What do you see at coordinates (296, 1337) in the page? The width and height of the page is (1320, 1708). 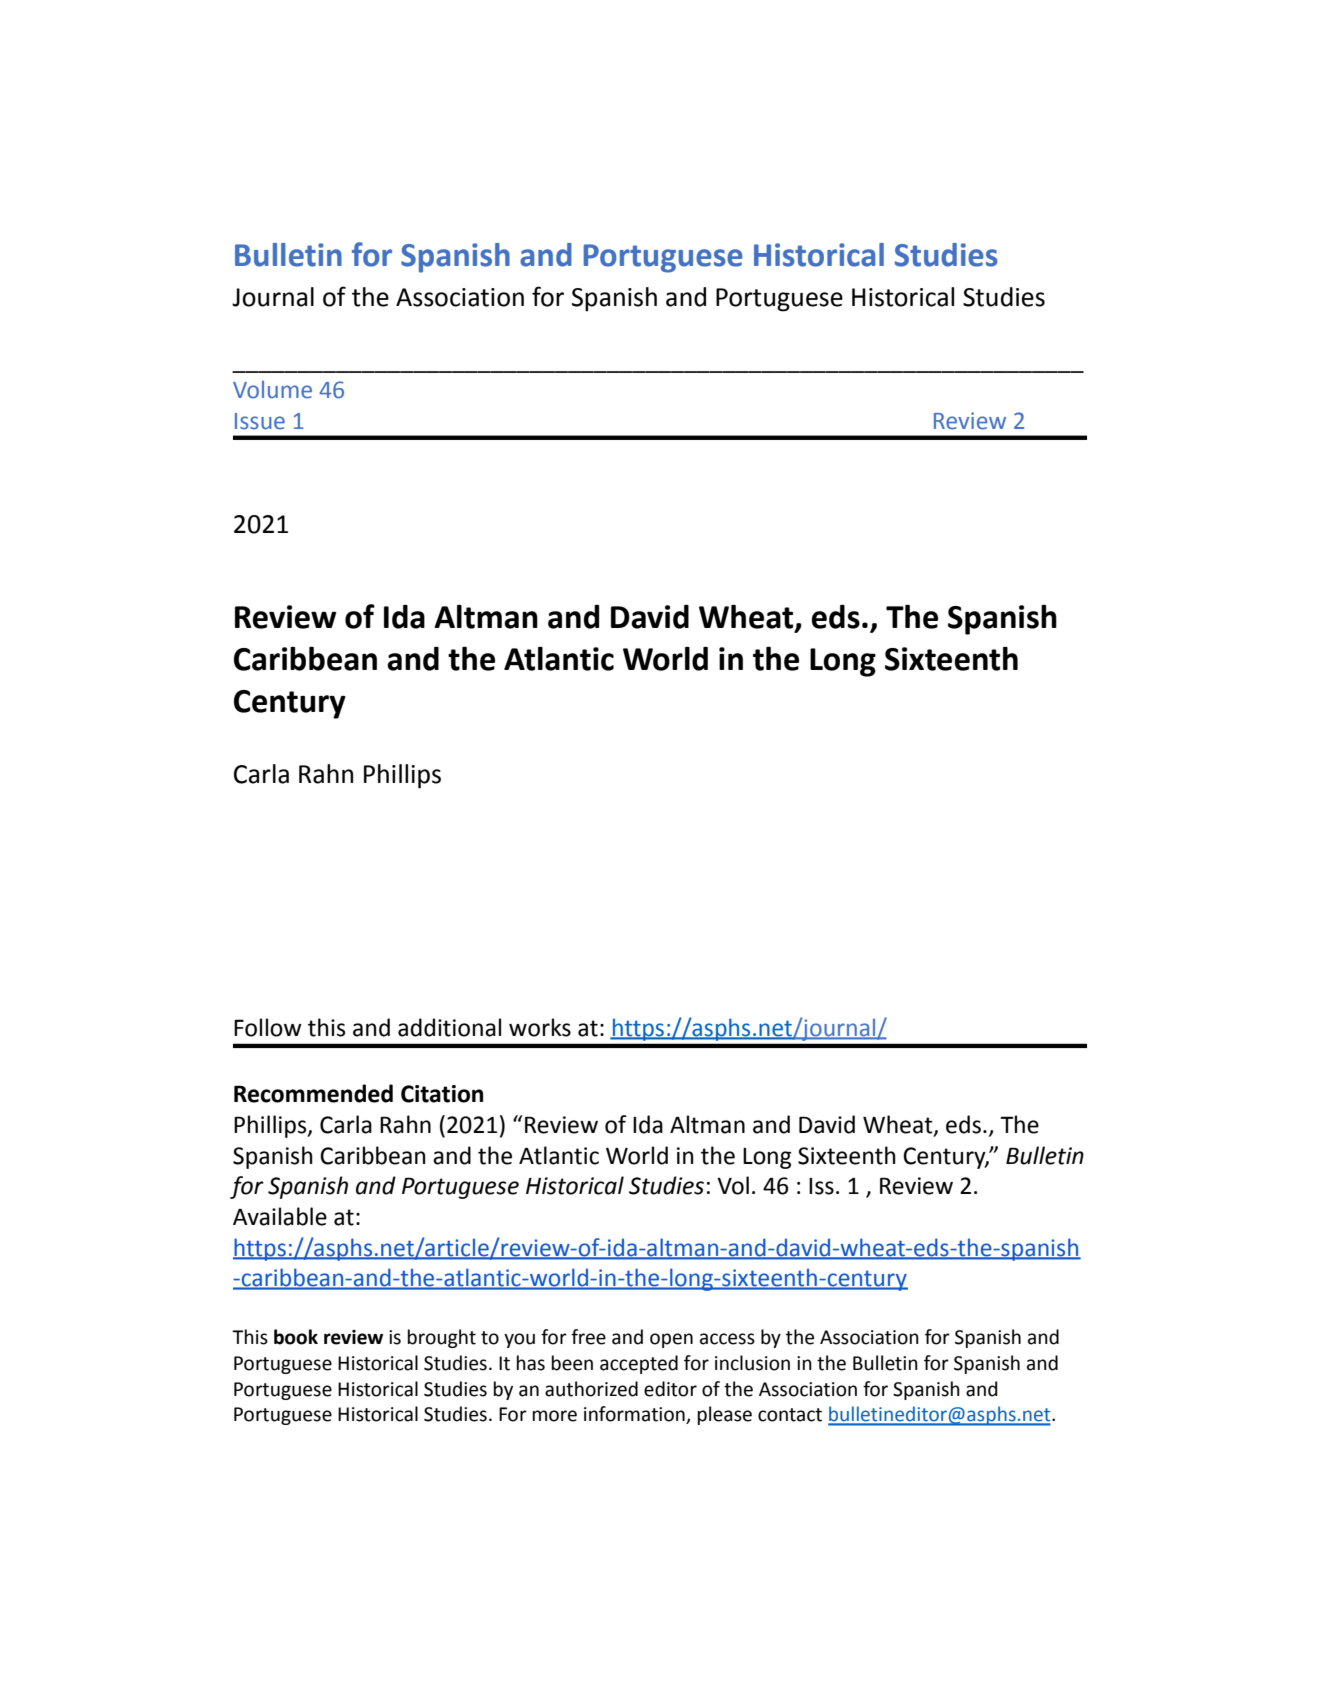 I see `book` at bounding box center [296, 1337].
